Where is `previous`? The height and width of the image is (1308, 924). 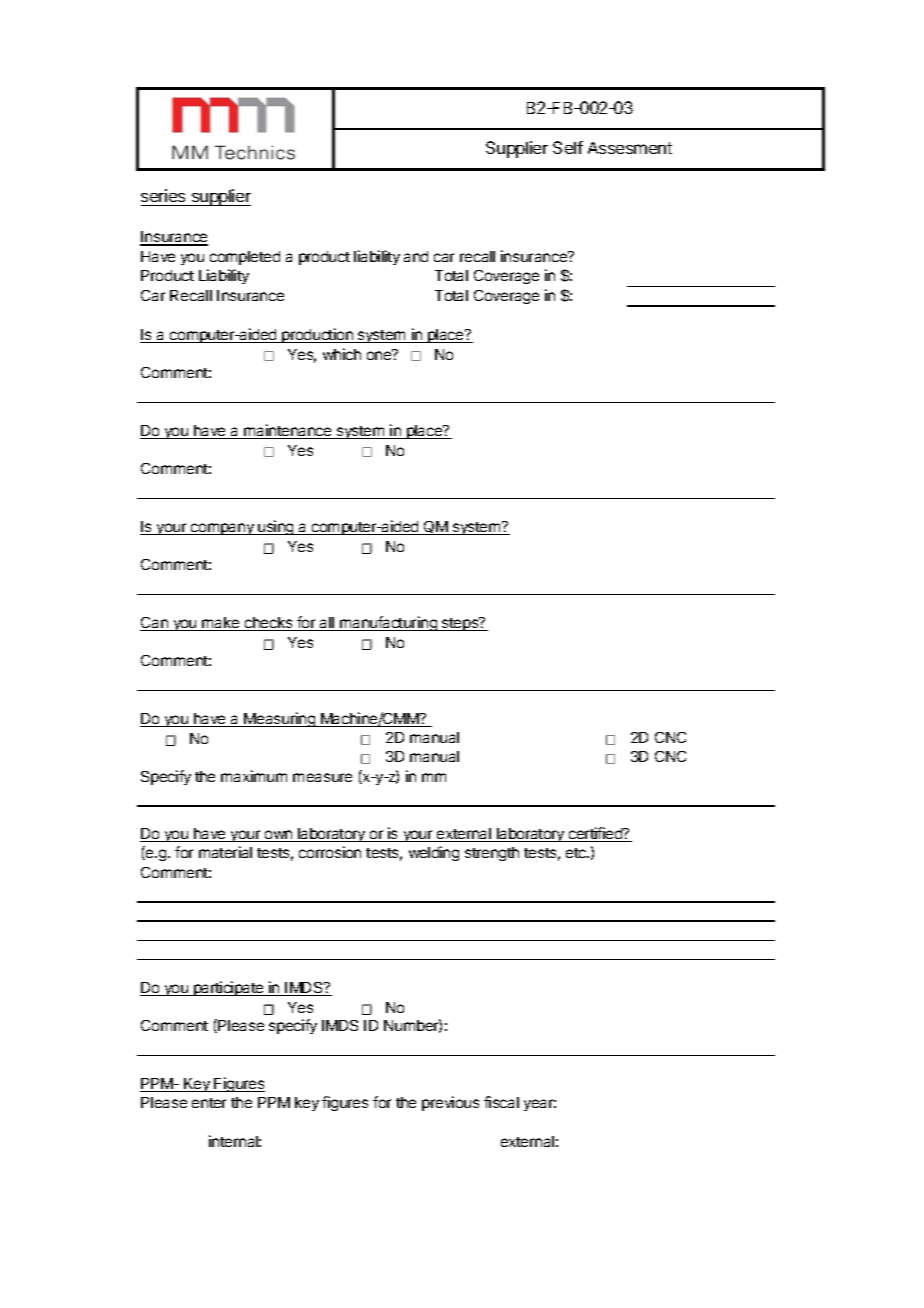
previous is located at coordinates (450, 1103).
